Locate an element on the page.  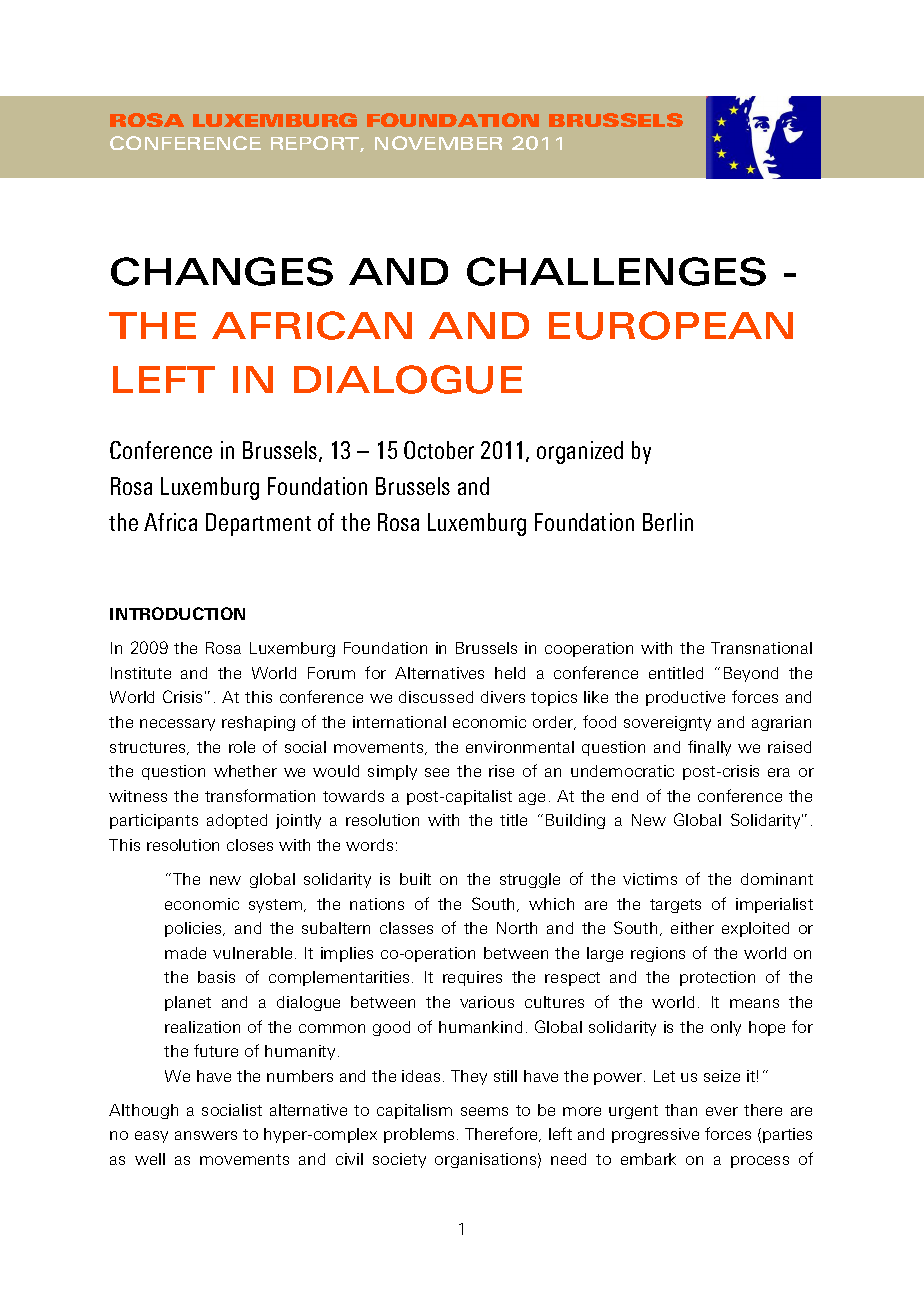
October is located at coordinates (439, 450).
